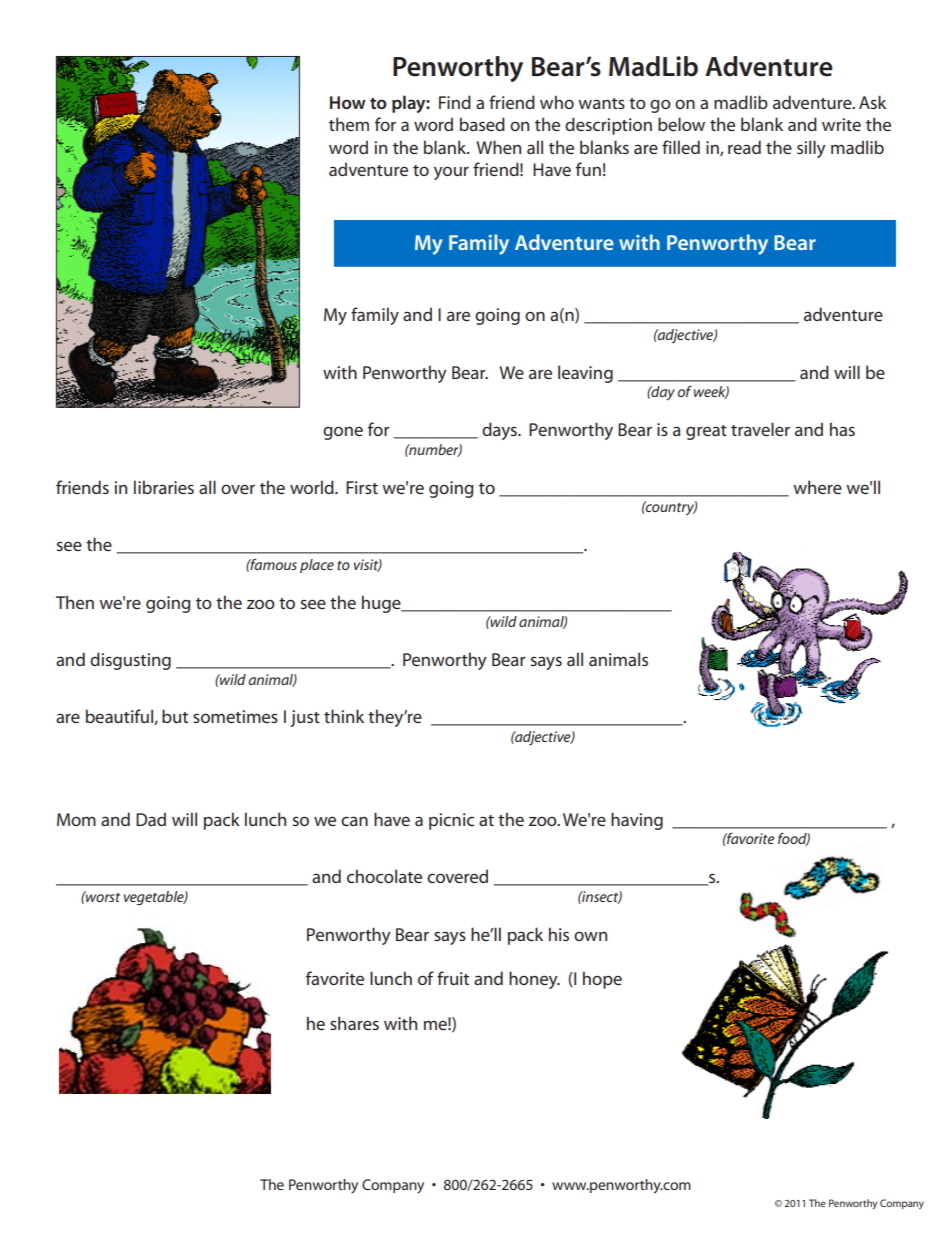  What do you see at coordinates (744, 147) in the screenshot?
I see `read` at bounding box center [744, 147].
